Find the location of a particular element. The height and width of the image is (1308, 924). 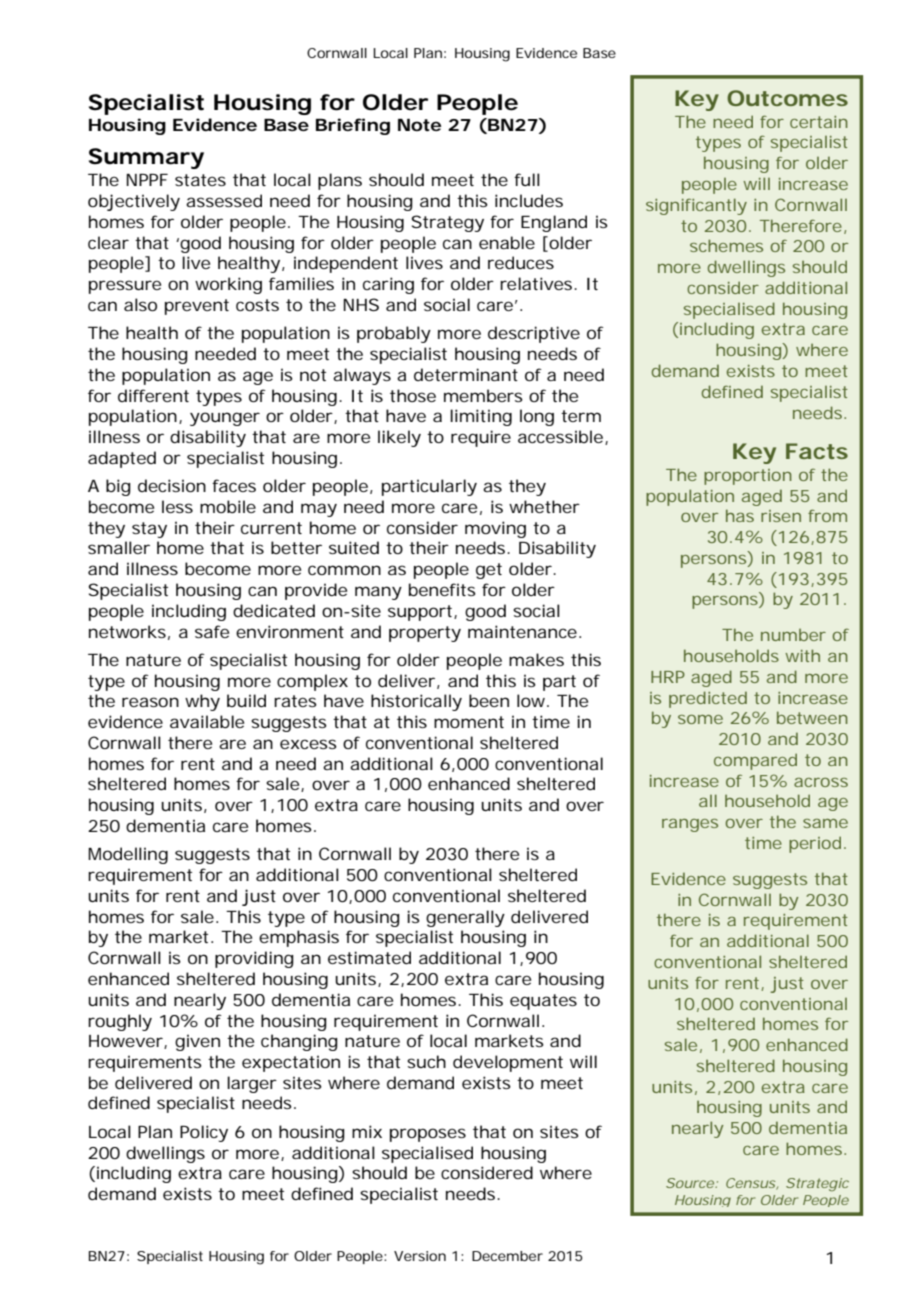

predicted is located at coordinates (708, 699).
